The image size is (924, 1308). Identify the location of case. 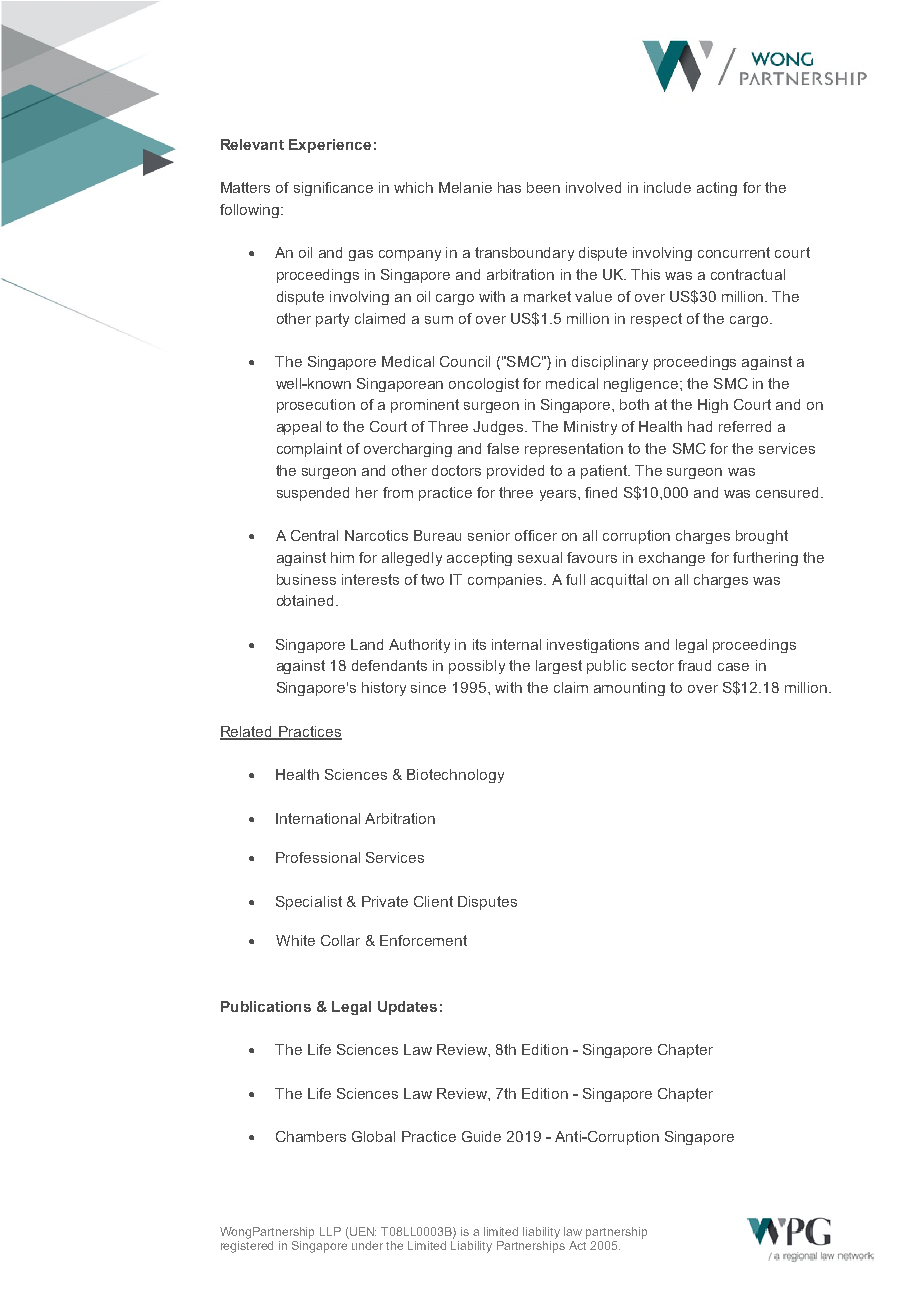
(733, 667).
